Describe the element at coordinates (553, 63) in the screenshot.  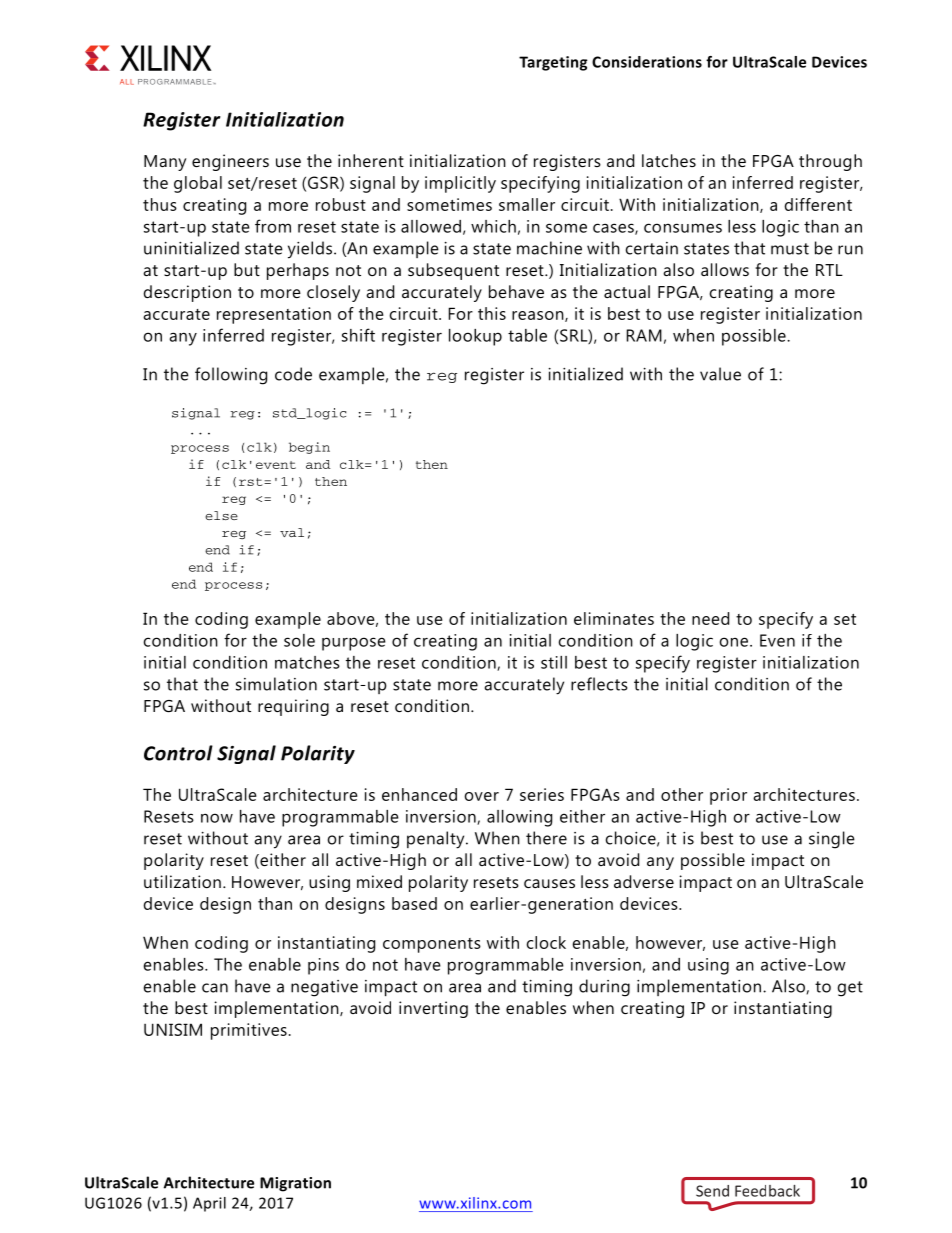
I see `Targeting` at that location.
